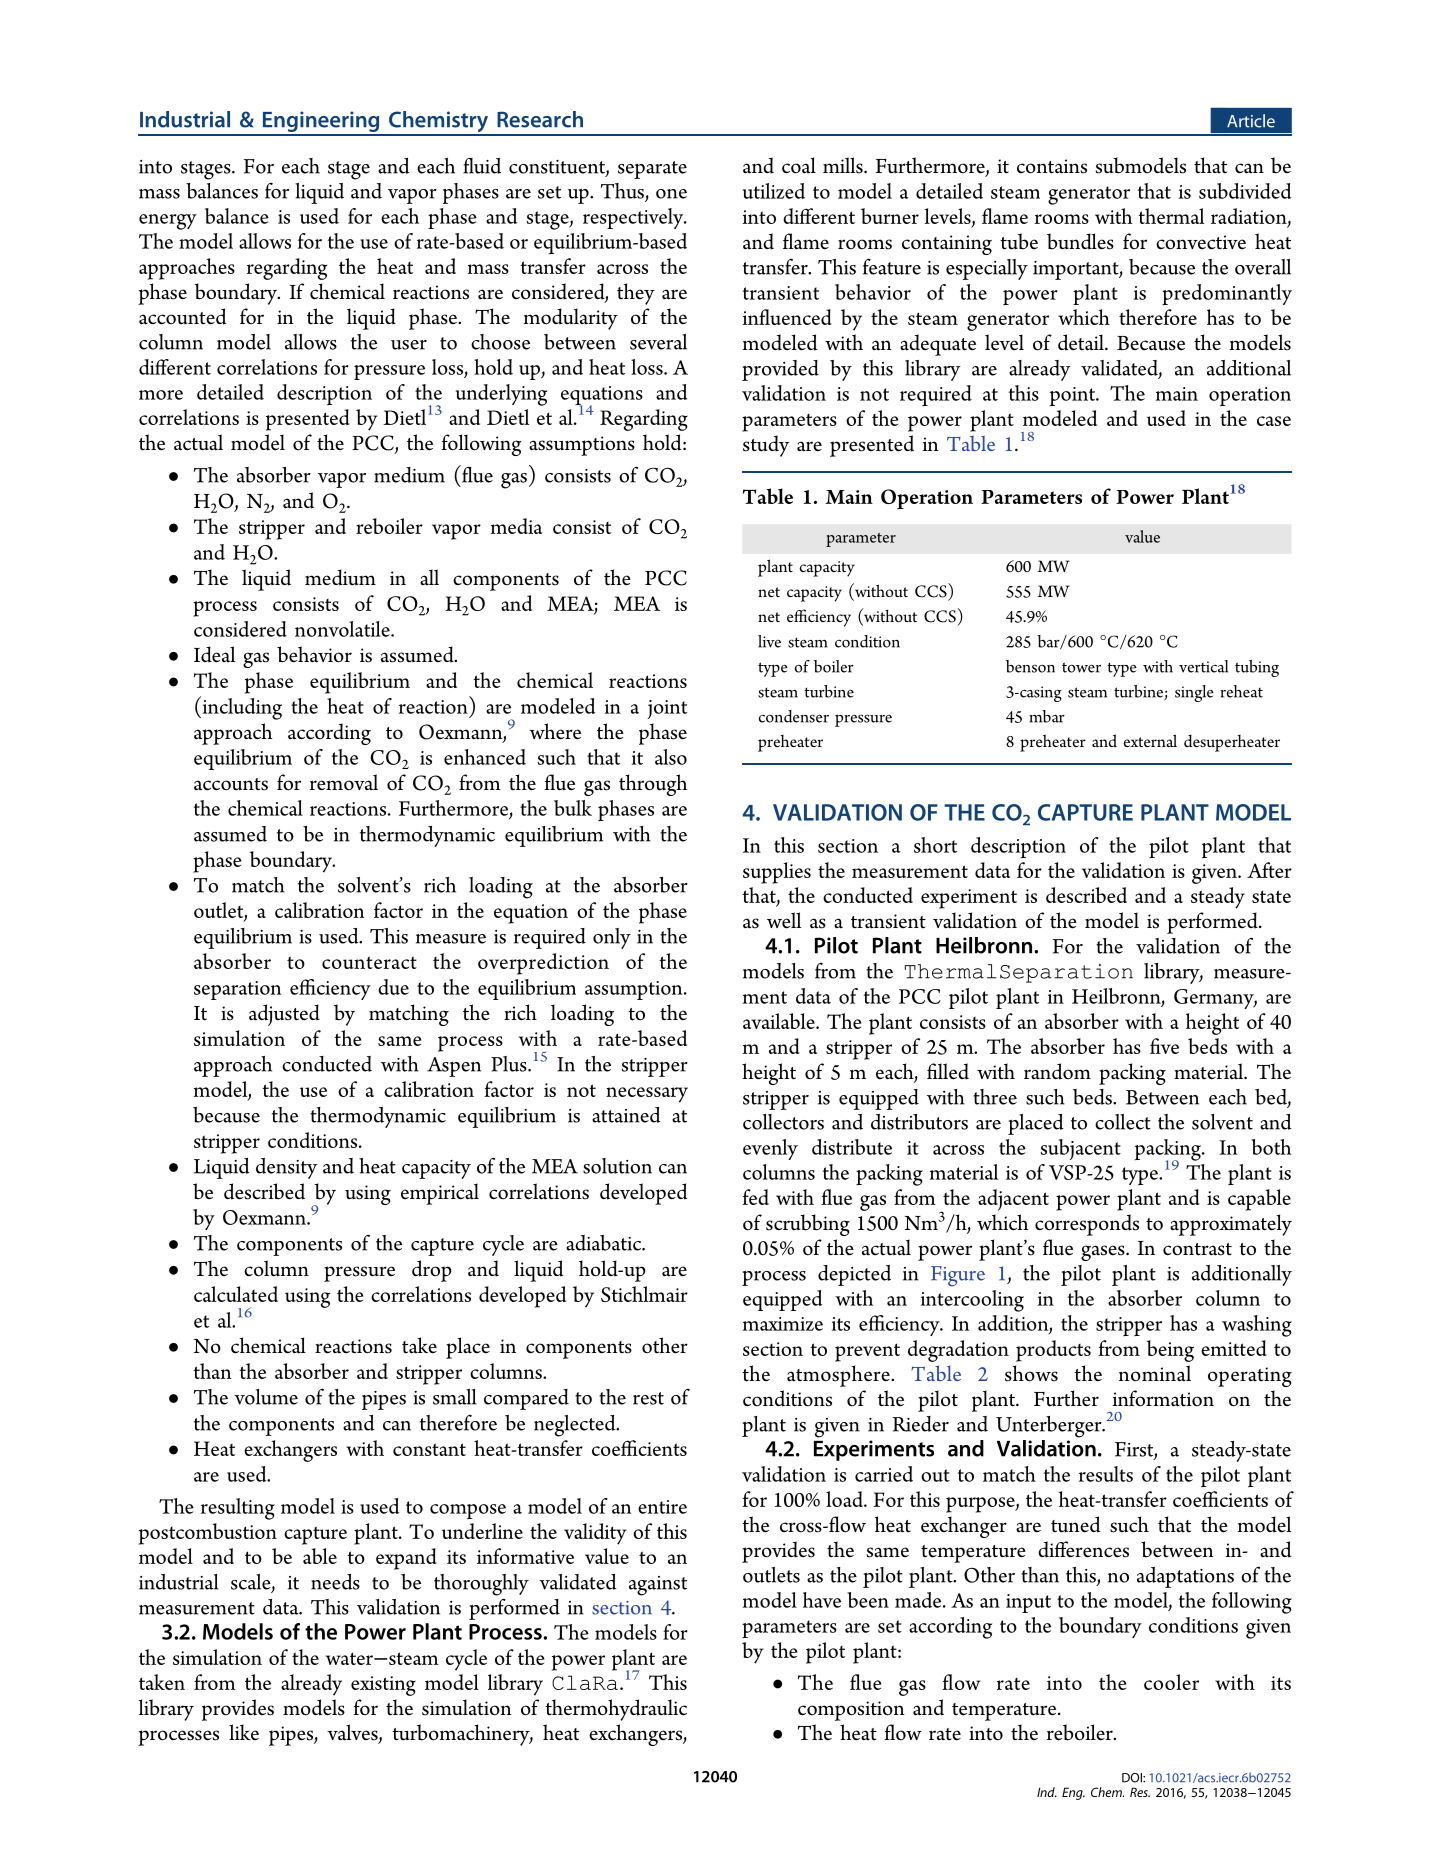 The image size is (1431, 1872). I want to click on single, so click(1194, 693).
